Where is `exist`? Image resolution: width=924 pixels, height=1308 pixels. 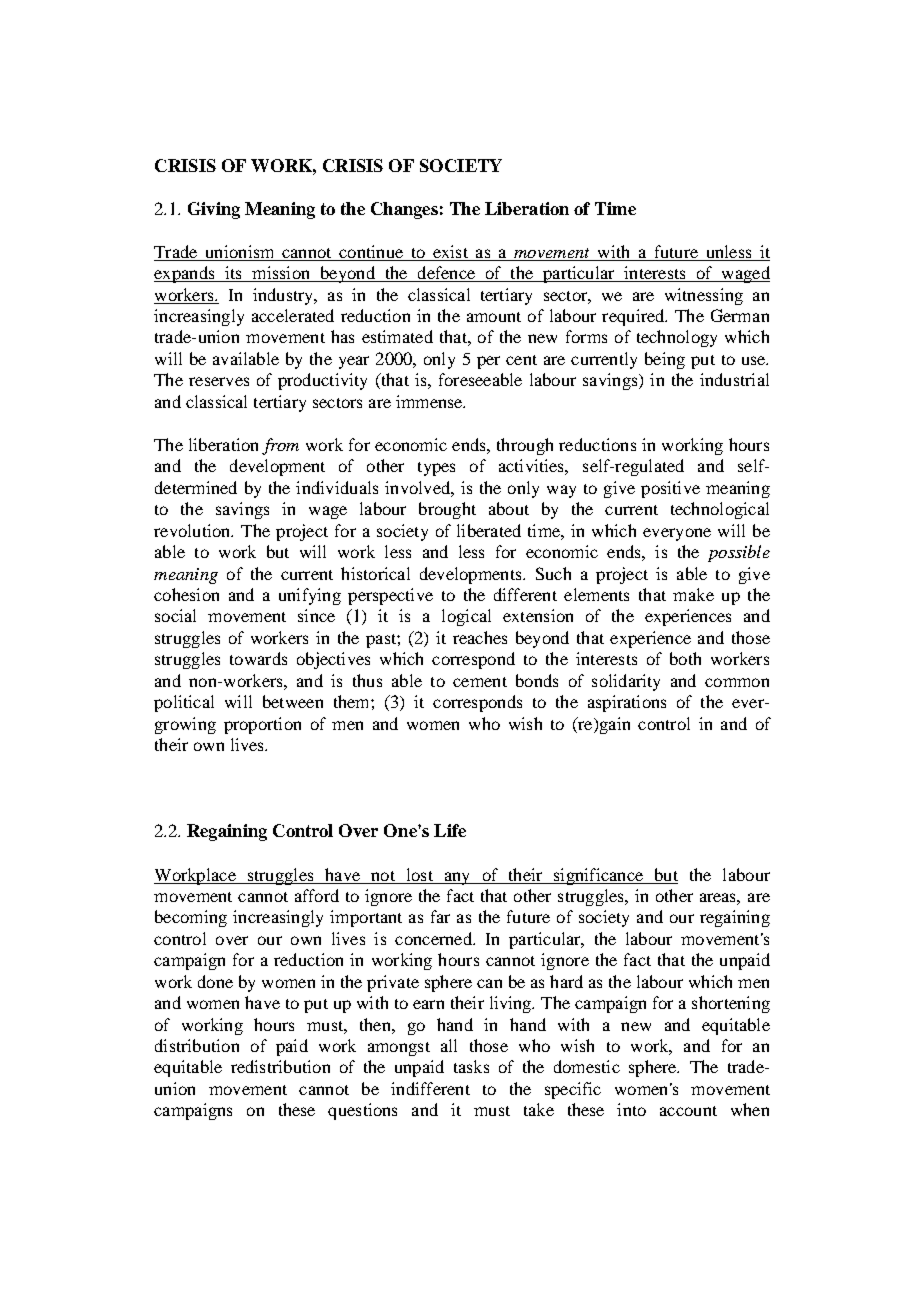 exist is located at coordinates (450, 251).
